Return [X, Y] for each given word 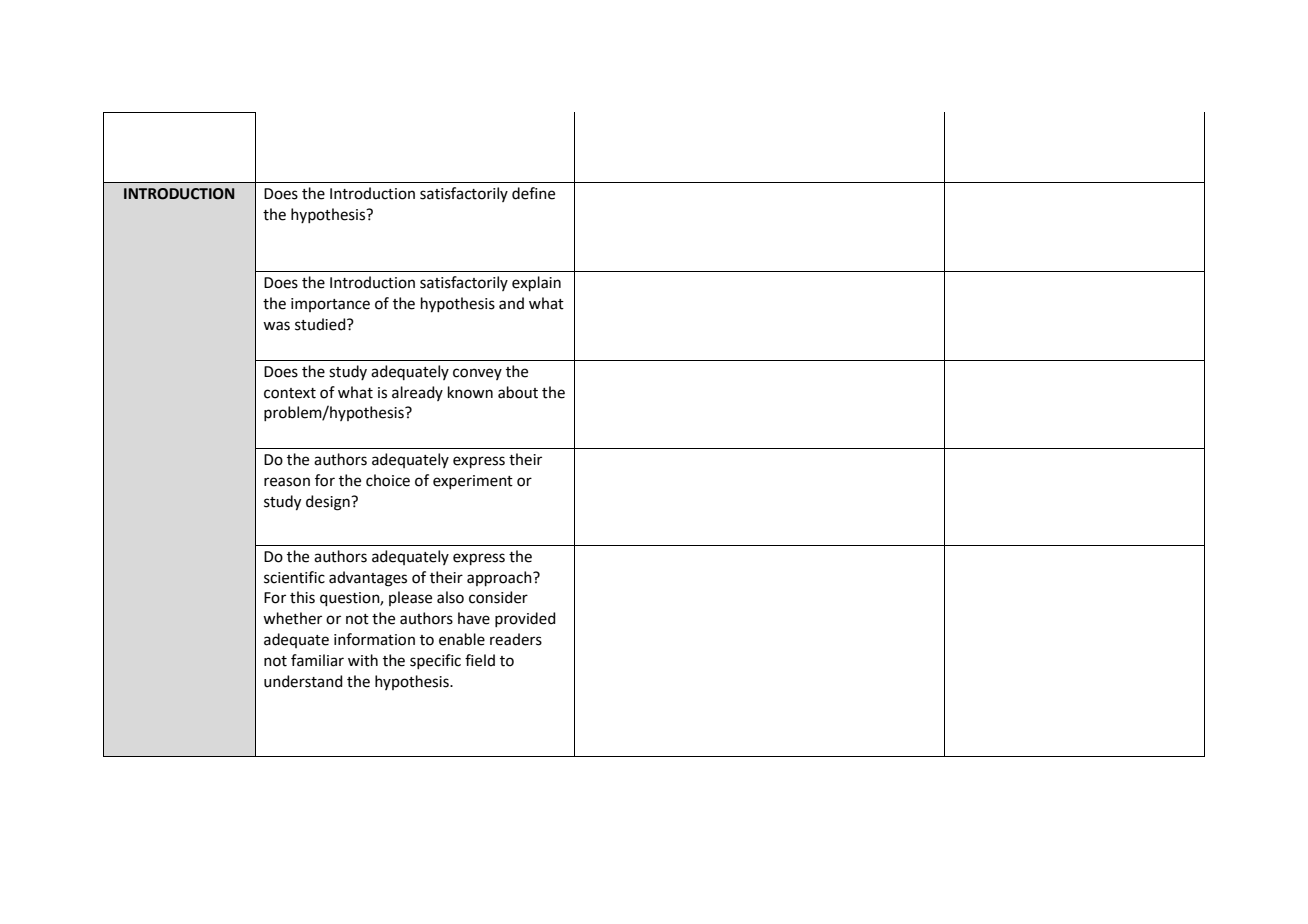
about [518, 392]
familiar [317, 660]
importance [330, 305]
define [533, 193]
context [290, 393]
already [417, 393]
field [480, 660]
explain [536, 283]
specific [435, 661]
